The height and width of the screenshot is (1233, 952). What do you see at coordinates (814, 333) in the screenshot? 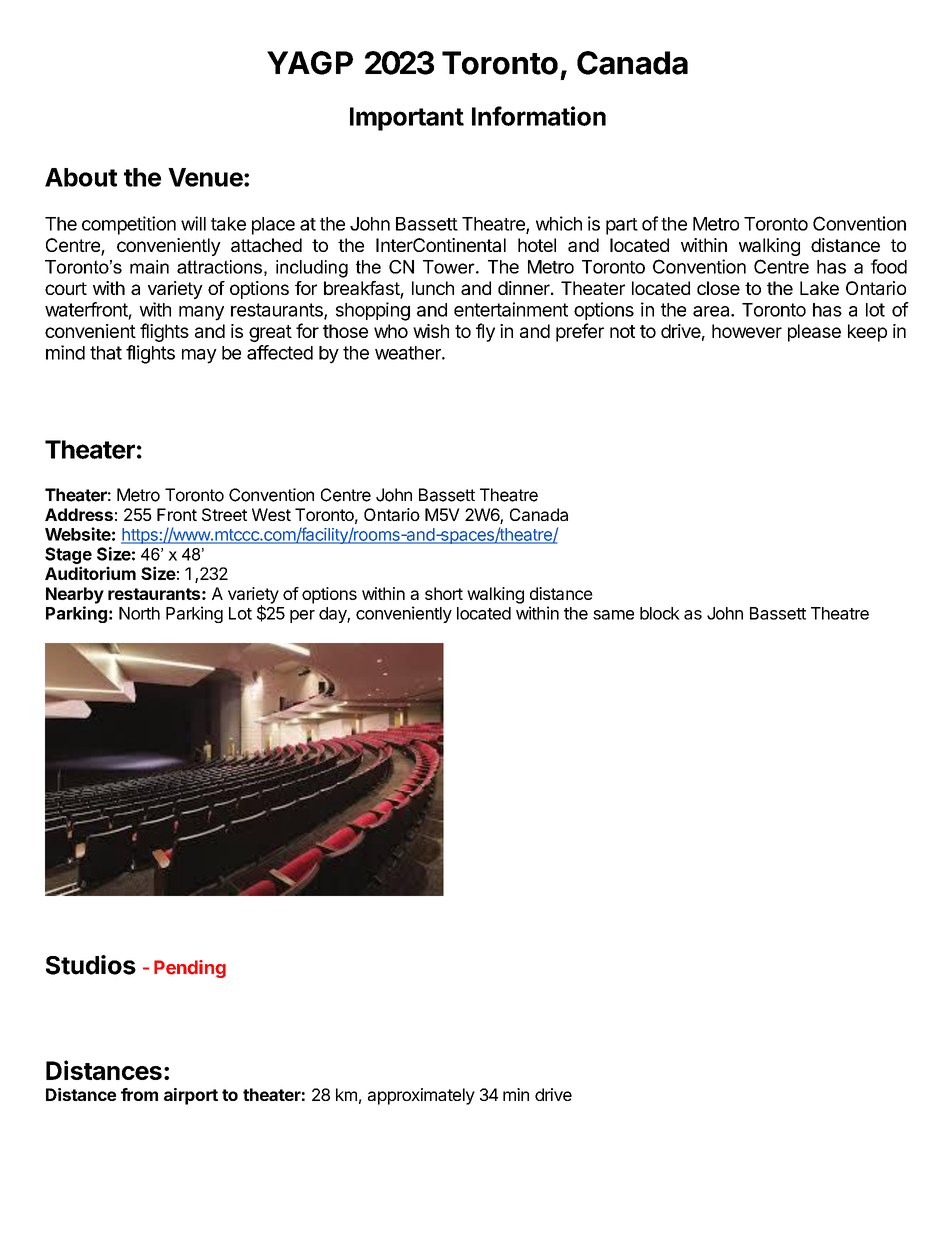
I see `please` at bounding box center [814, 333].
